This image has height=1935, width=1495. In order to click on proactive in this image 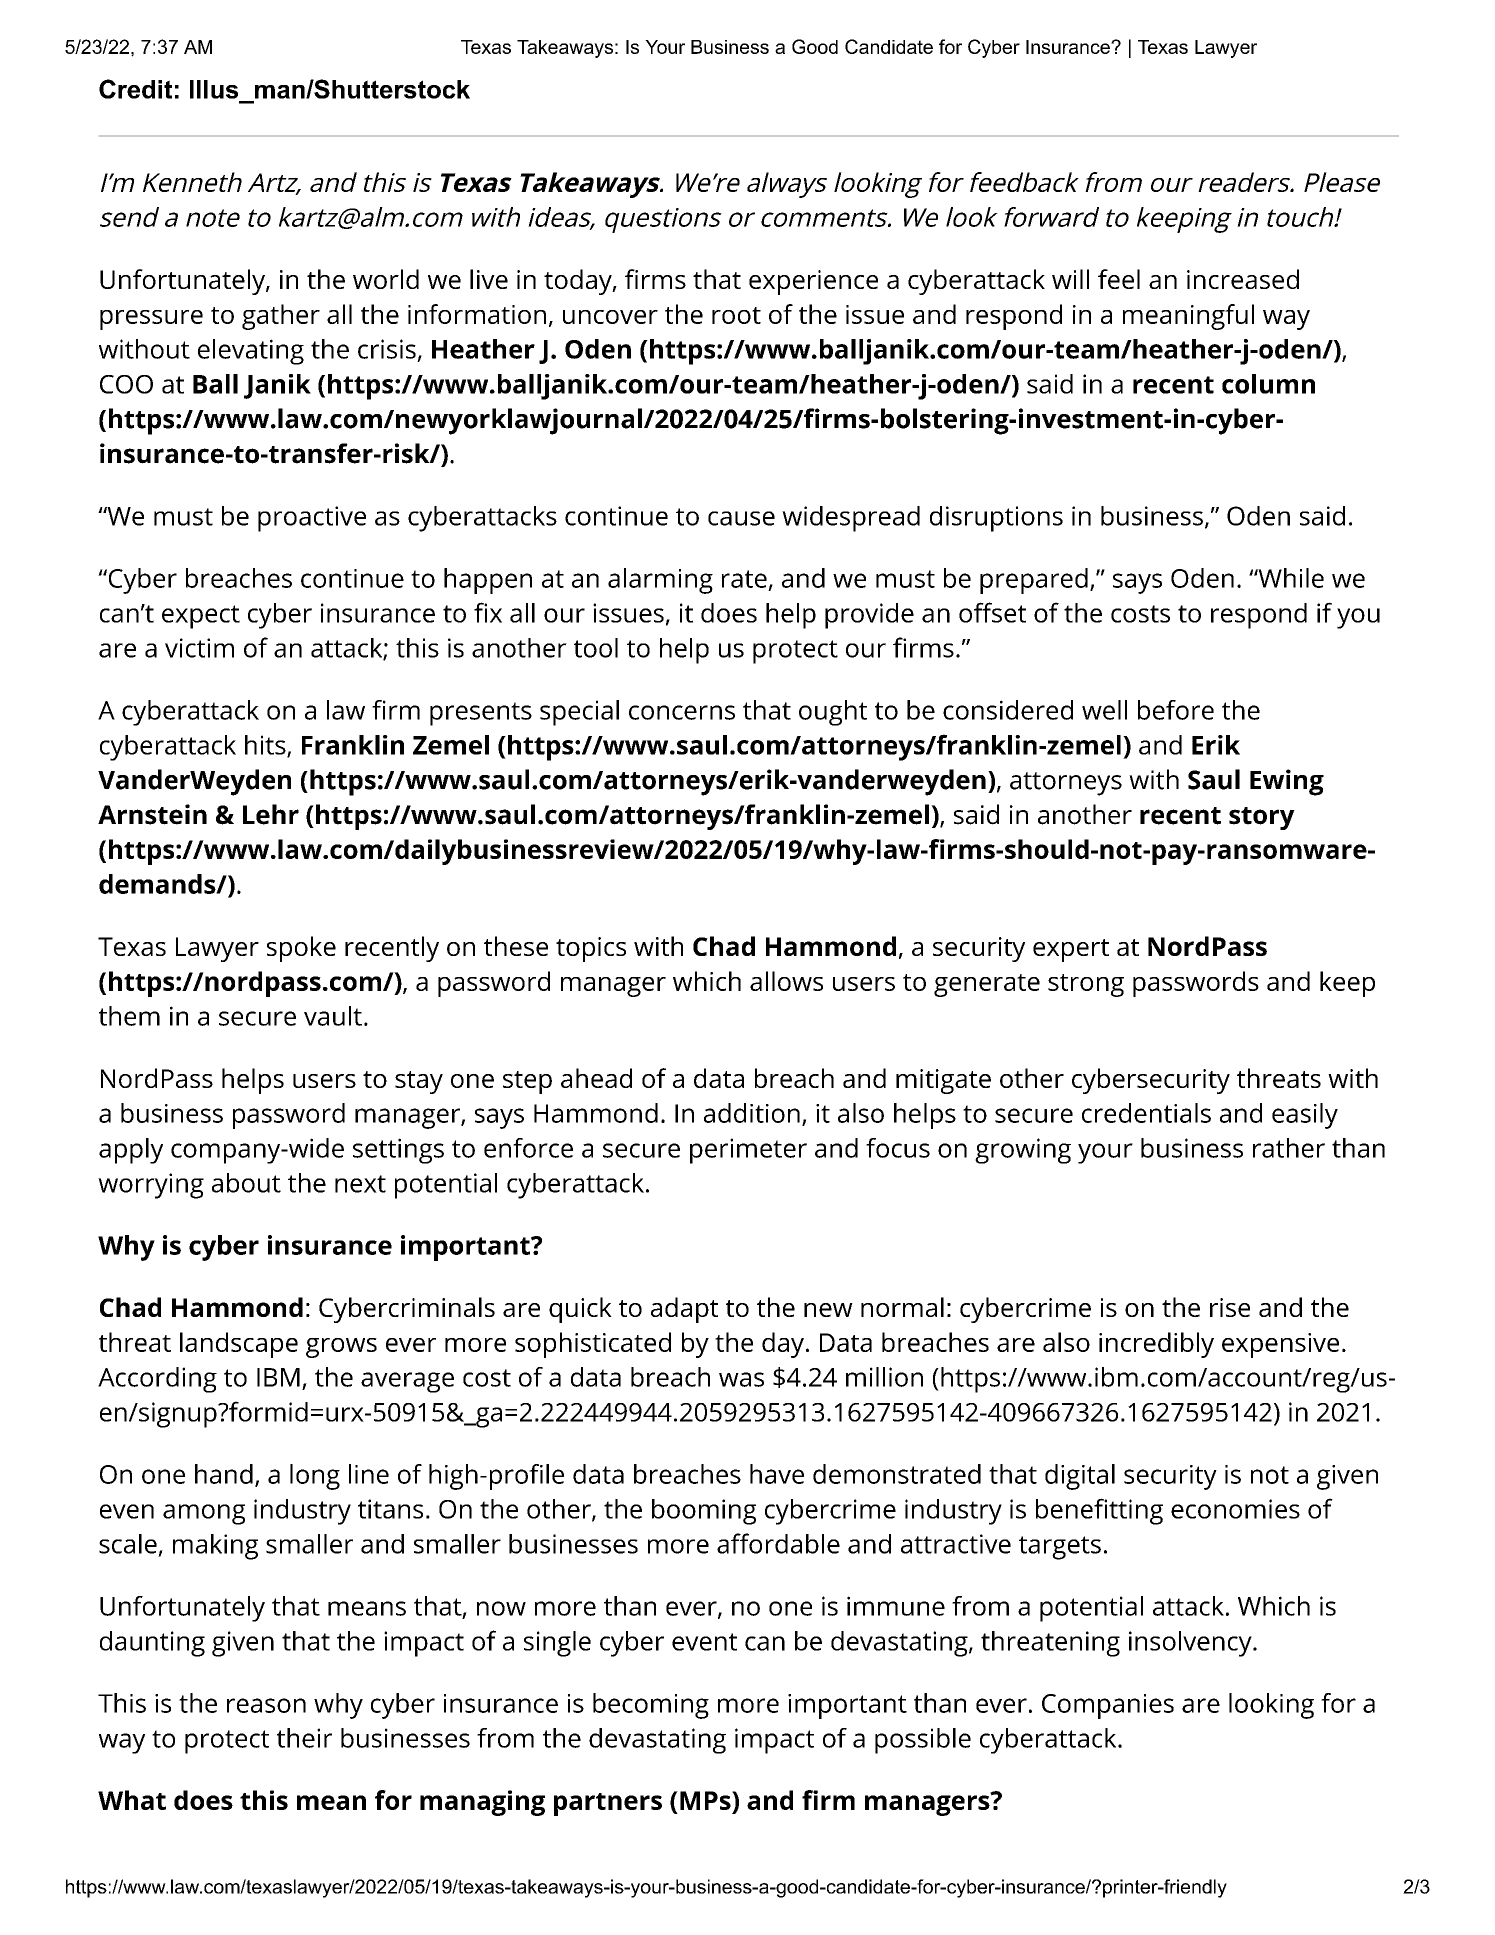, I will do `click(312, 519)`.
